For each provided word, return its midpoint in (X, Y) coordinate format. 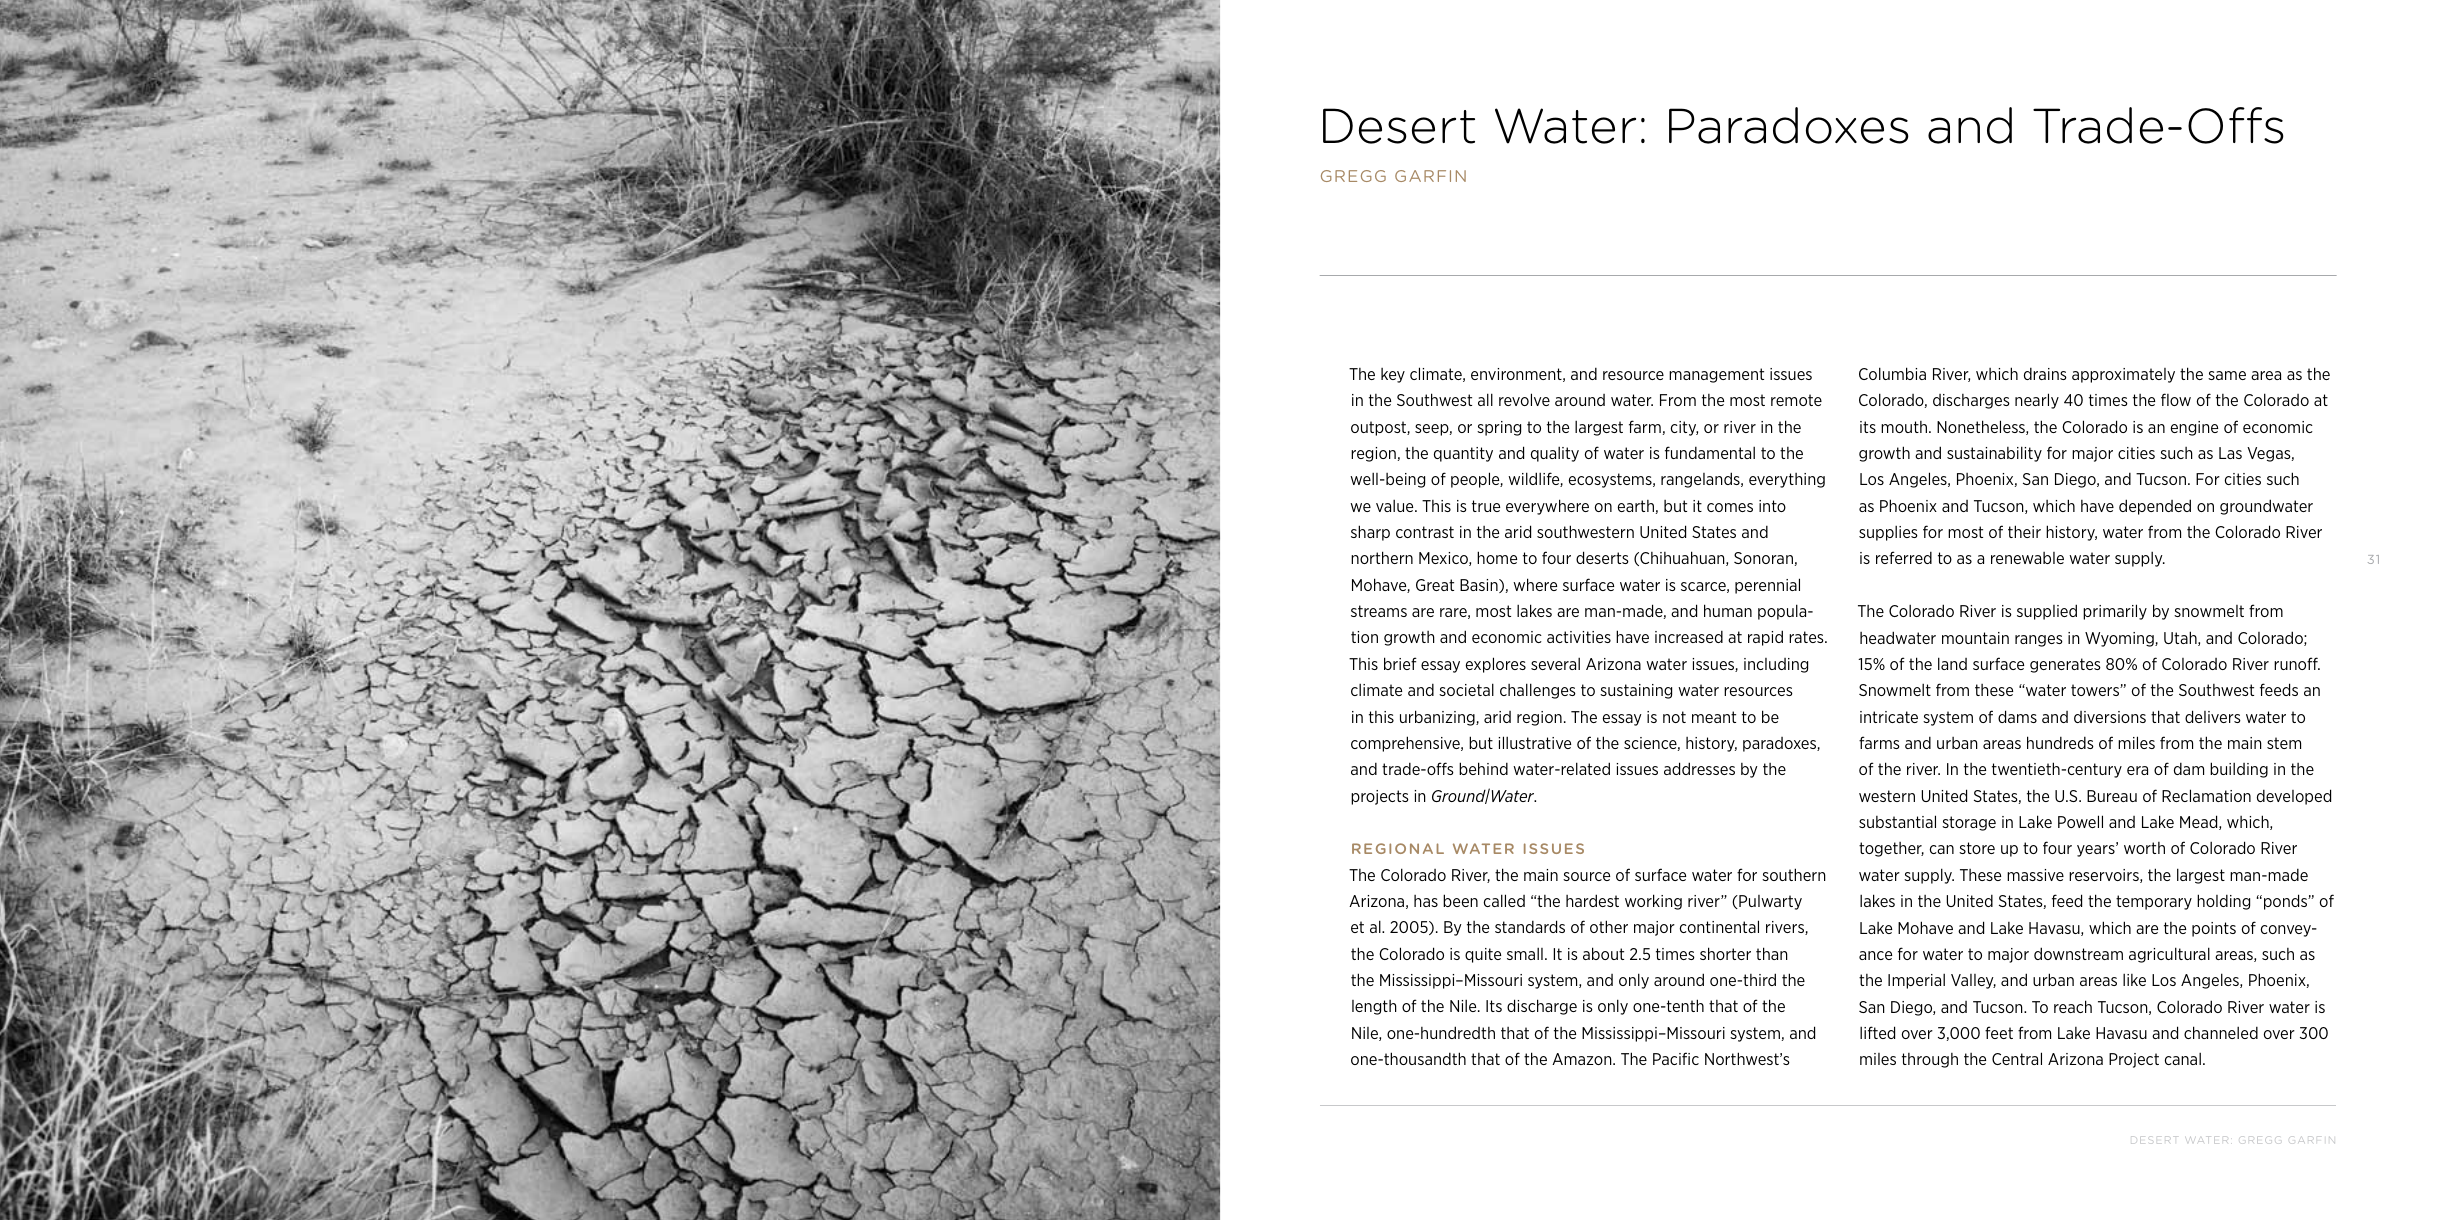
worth (2144, 848)
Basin (1480, 586)
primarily (2115, 612)
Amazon (1583, 1059)
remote (1796, 400)
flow (2176, 399)
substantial (1897, 821)
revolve (1524, 399)
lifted (1877, 1032)
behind (1483, 768)
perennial (1767, 586)
